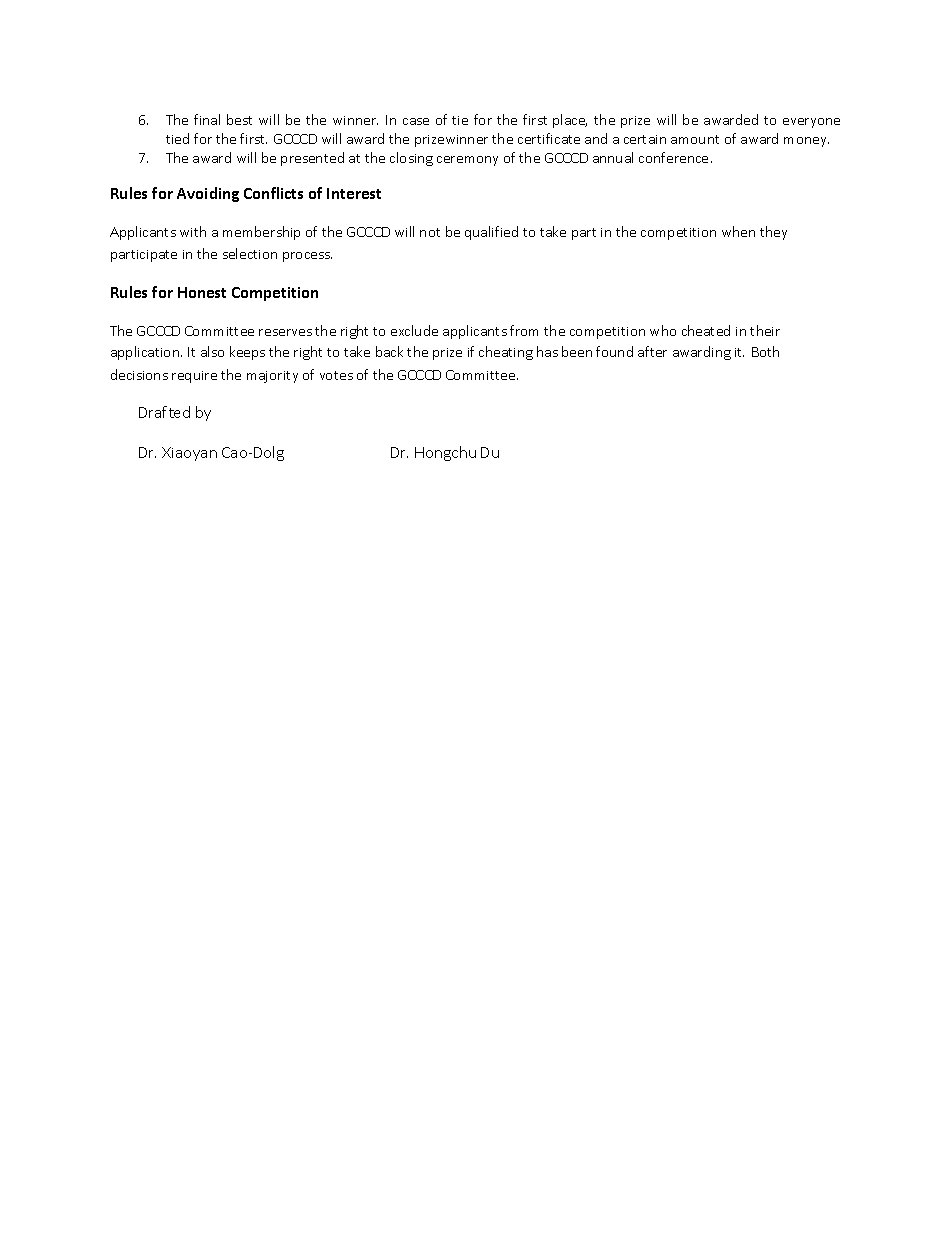 This document has height=1233, width=952. Describe the element at coordinates (706, 330) in the document. I see `cheated` at that location.
